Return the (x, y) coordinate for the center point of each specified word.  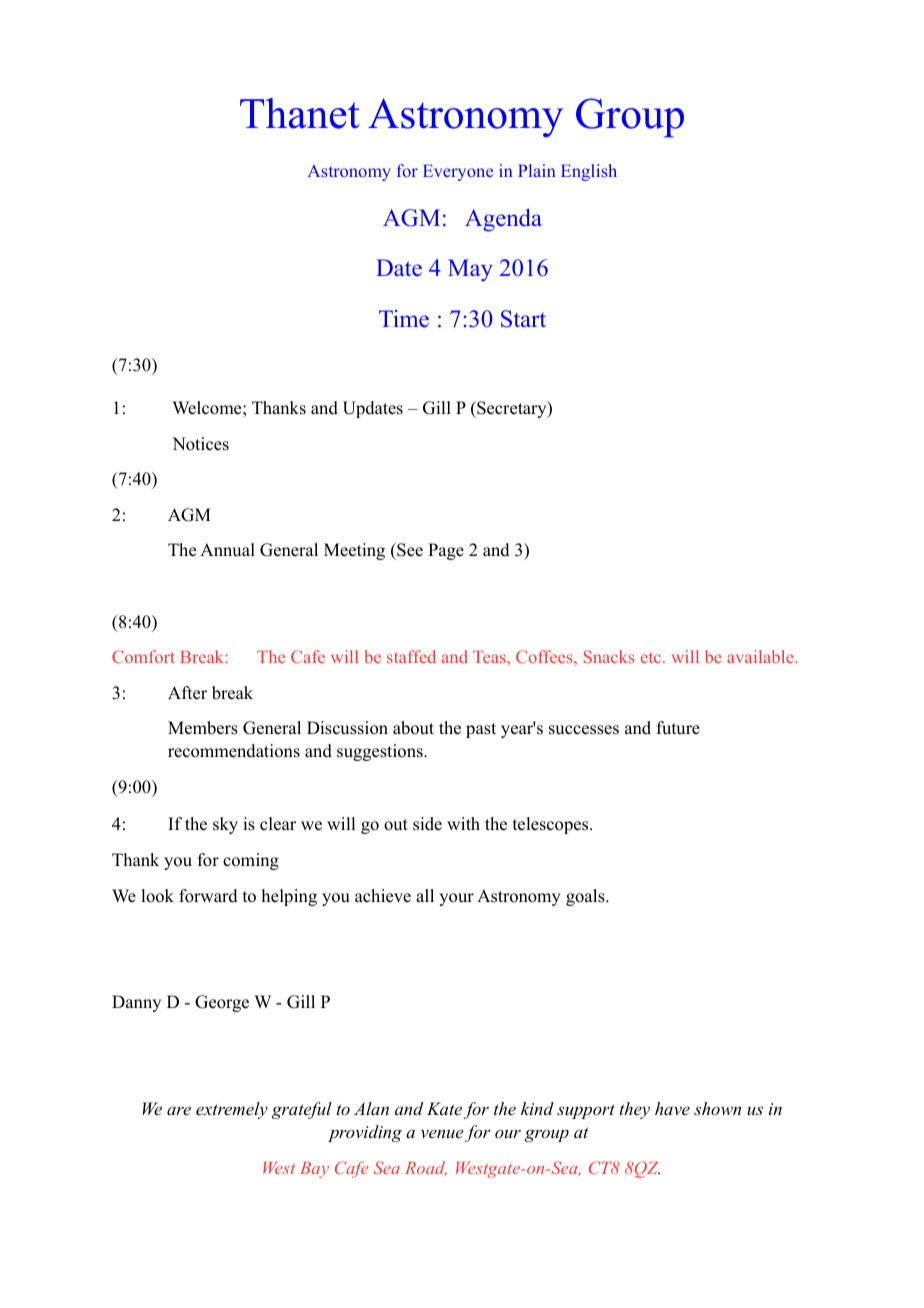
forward (208, 896)
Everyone (458, 172)
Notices (200, 444)
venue (442, 1133)
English (589, 172)
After (187, 693)
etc (652, 658)
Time (404, 319)
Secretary (512, 409)
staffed (411, 656)
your (456, 899)
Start (523, 319)
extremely (232, 1110)
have (672, 1108)
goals (586, 897)
